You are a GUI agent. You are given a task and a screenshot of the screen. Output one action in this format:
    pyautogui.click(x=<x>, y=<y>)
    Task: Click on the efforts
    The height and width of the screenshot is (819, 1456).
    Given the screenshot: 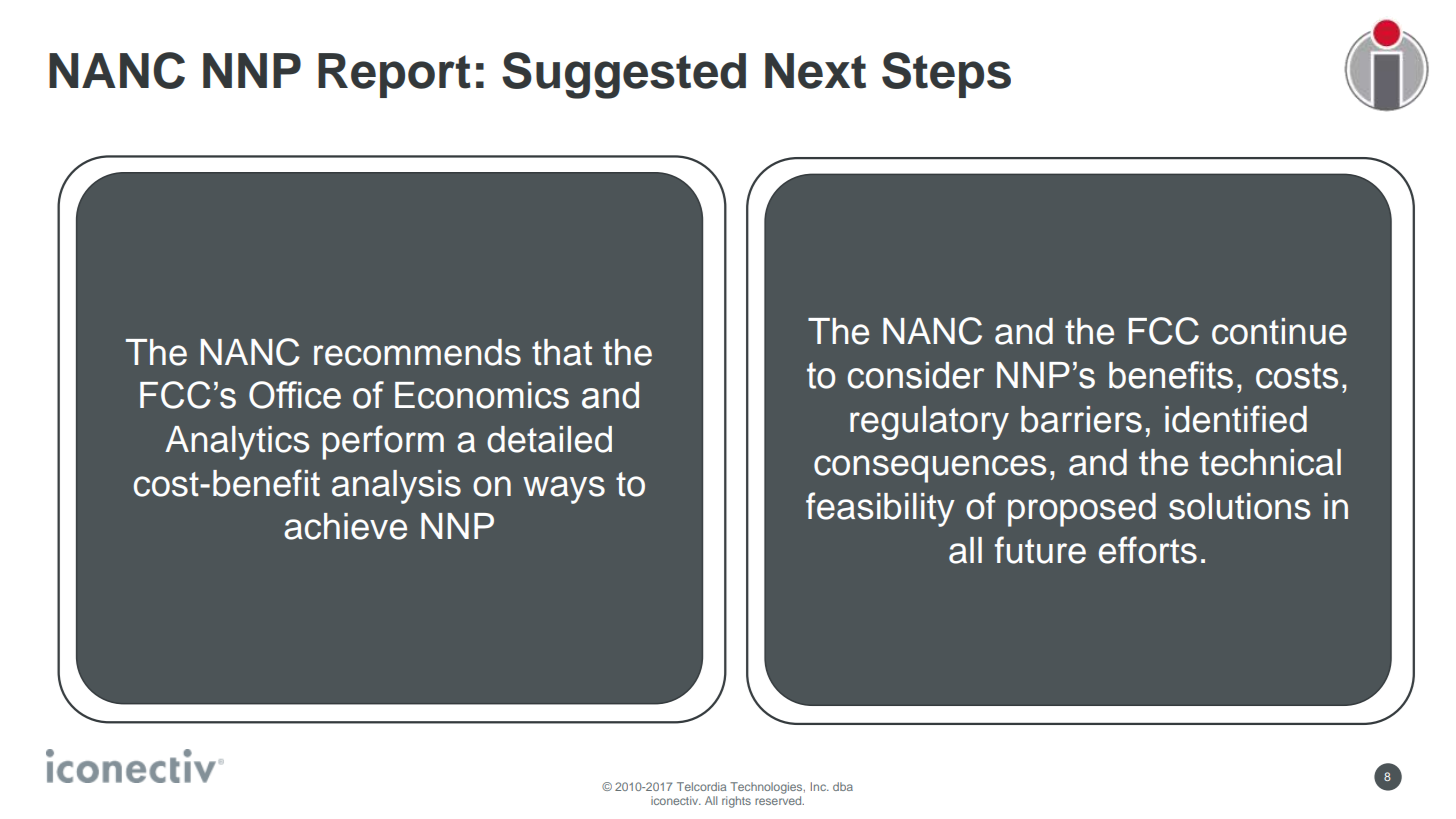 What is the action you would take?
    pyautogui.click(x=1148, y=550)
